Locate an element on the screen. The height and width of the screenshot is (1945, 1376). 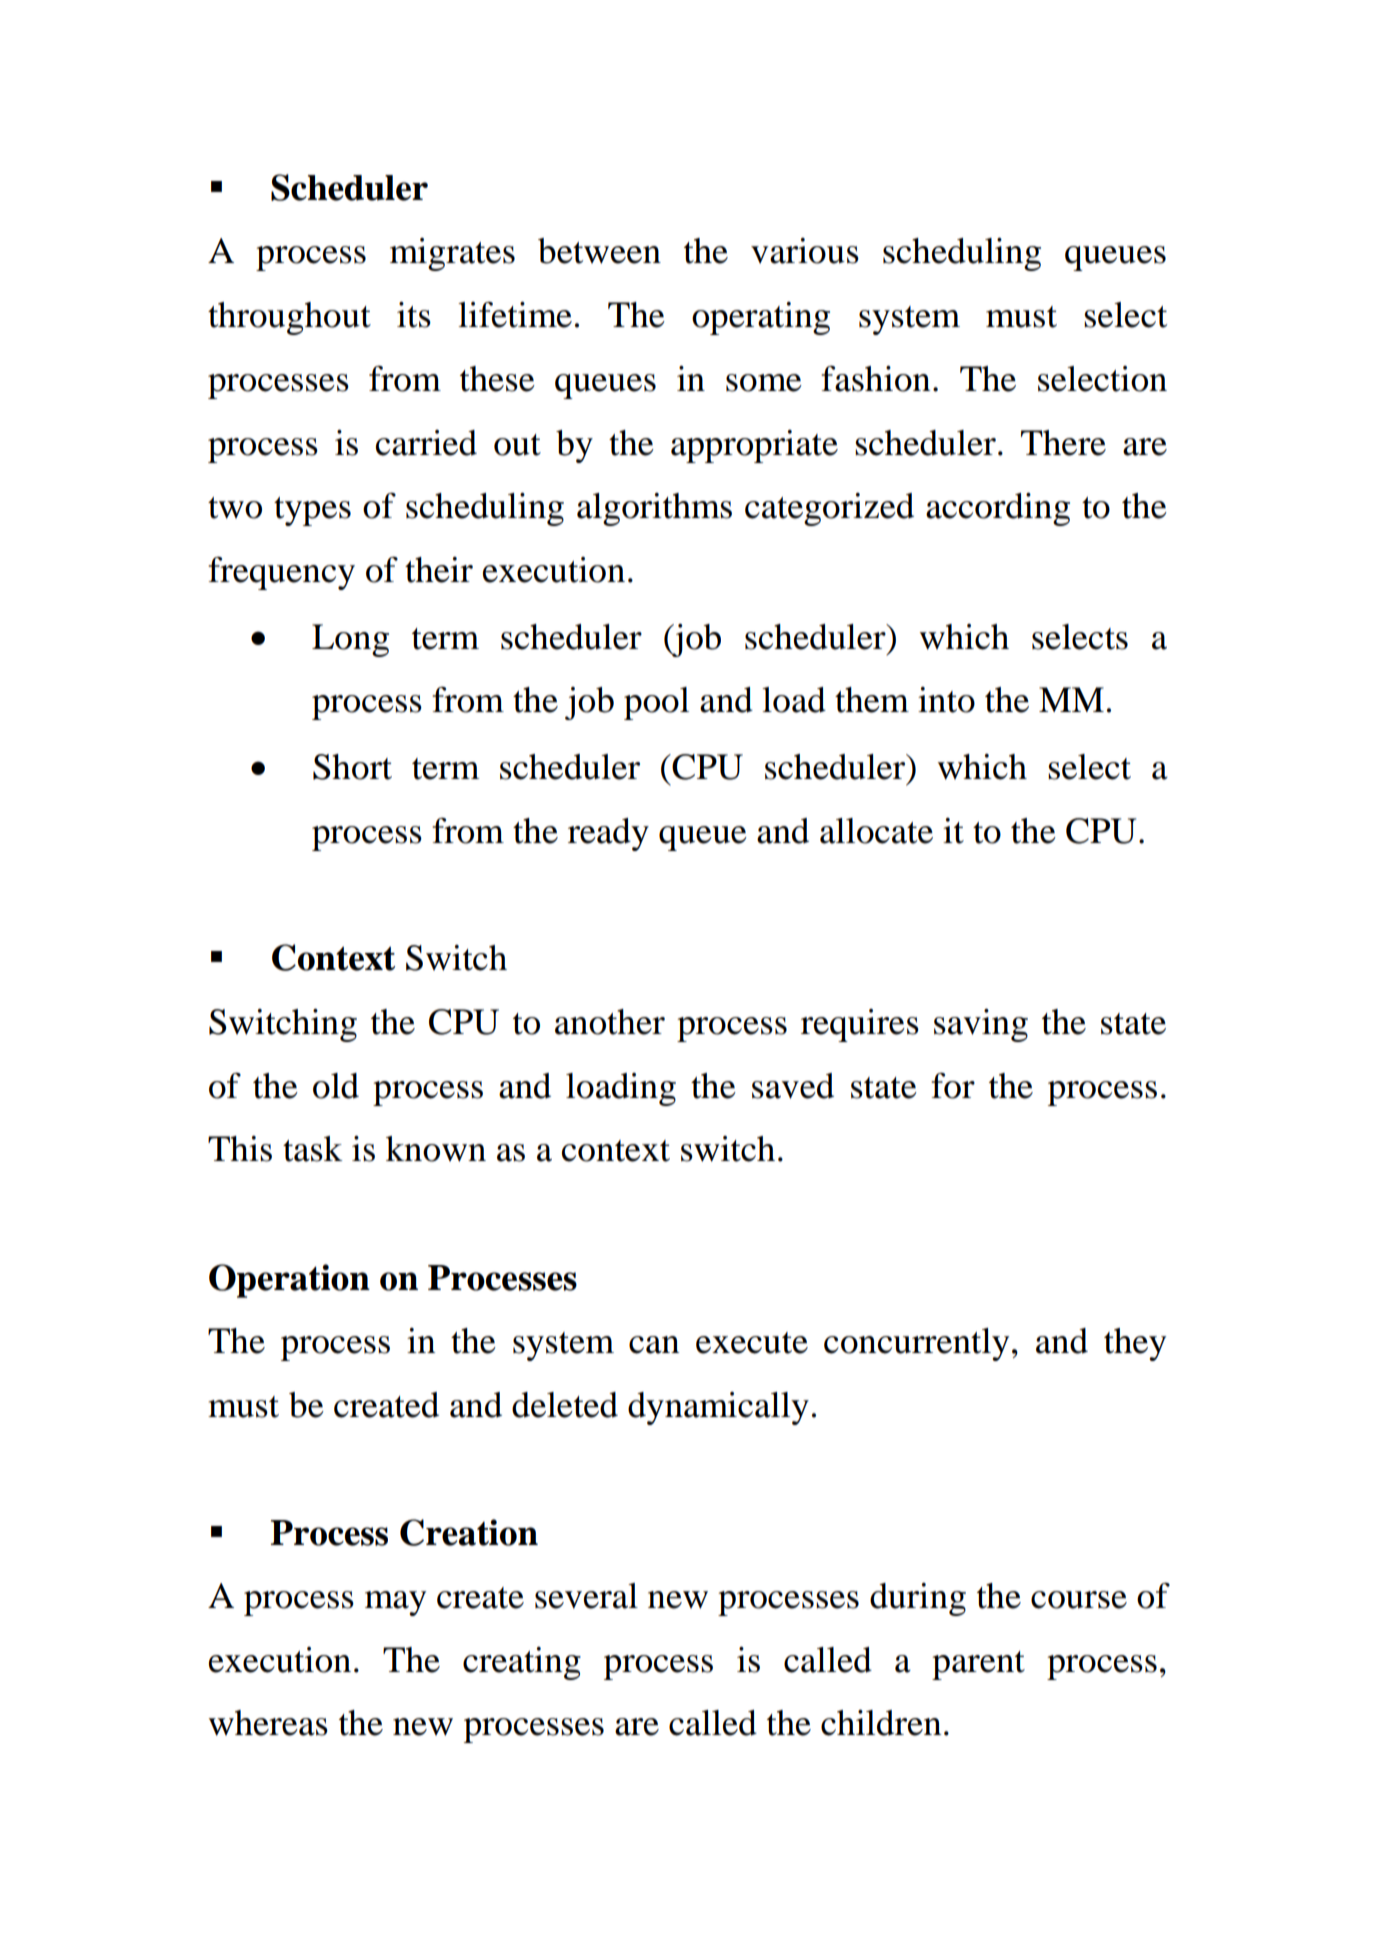
whereas is located at coordinates (268, 1723).
